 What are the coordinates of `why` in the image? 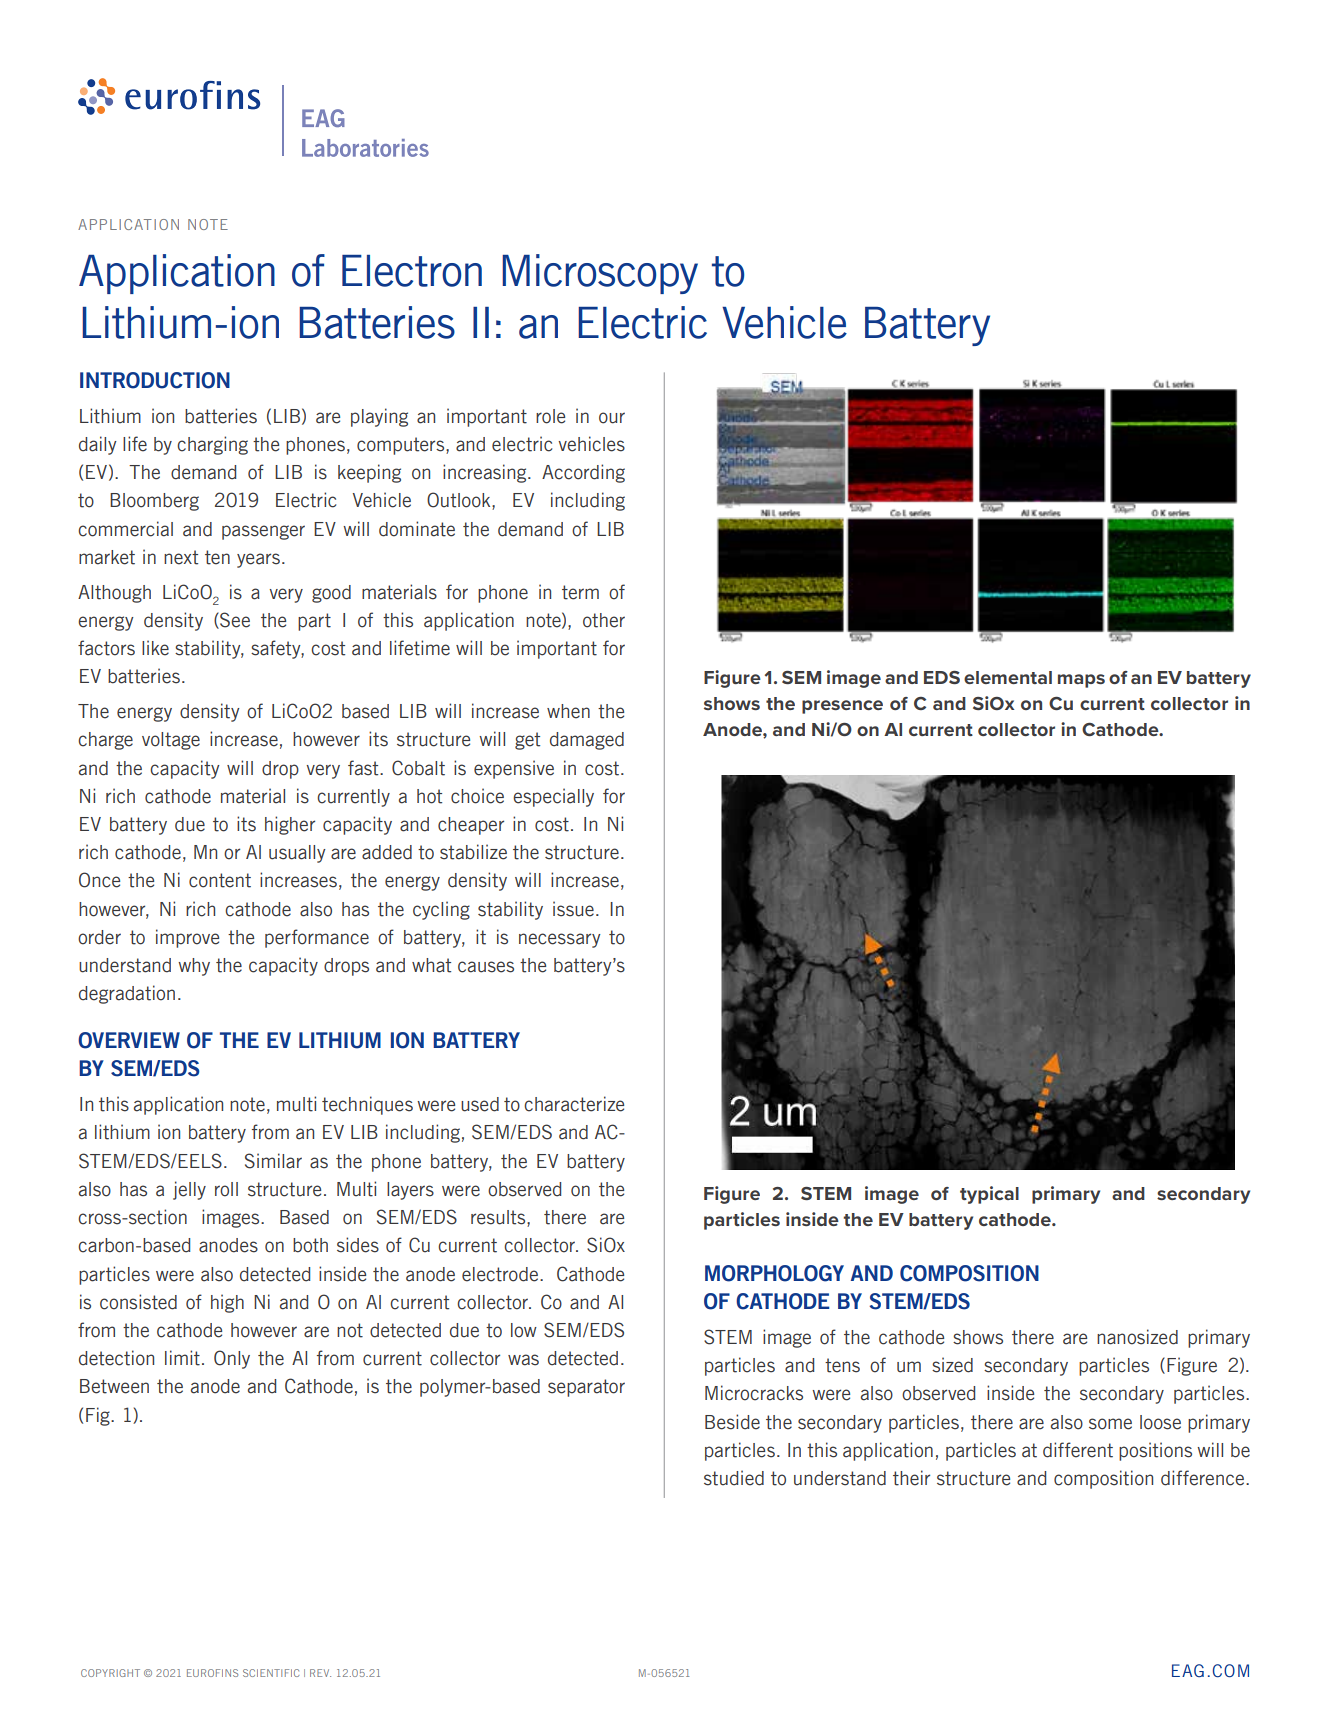 It's located at (194, 967).
